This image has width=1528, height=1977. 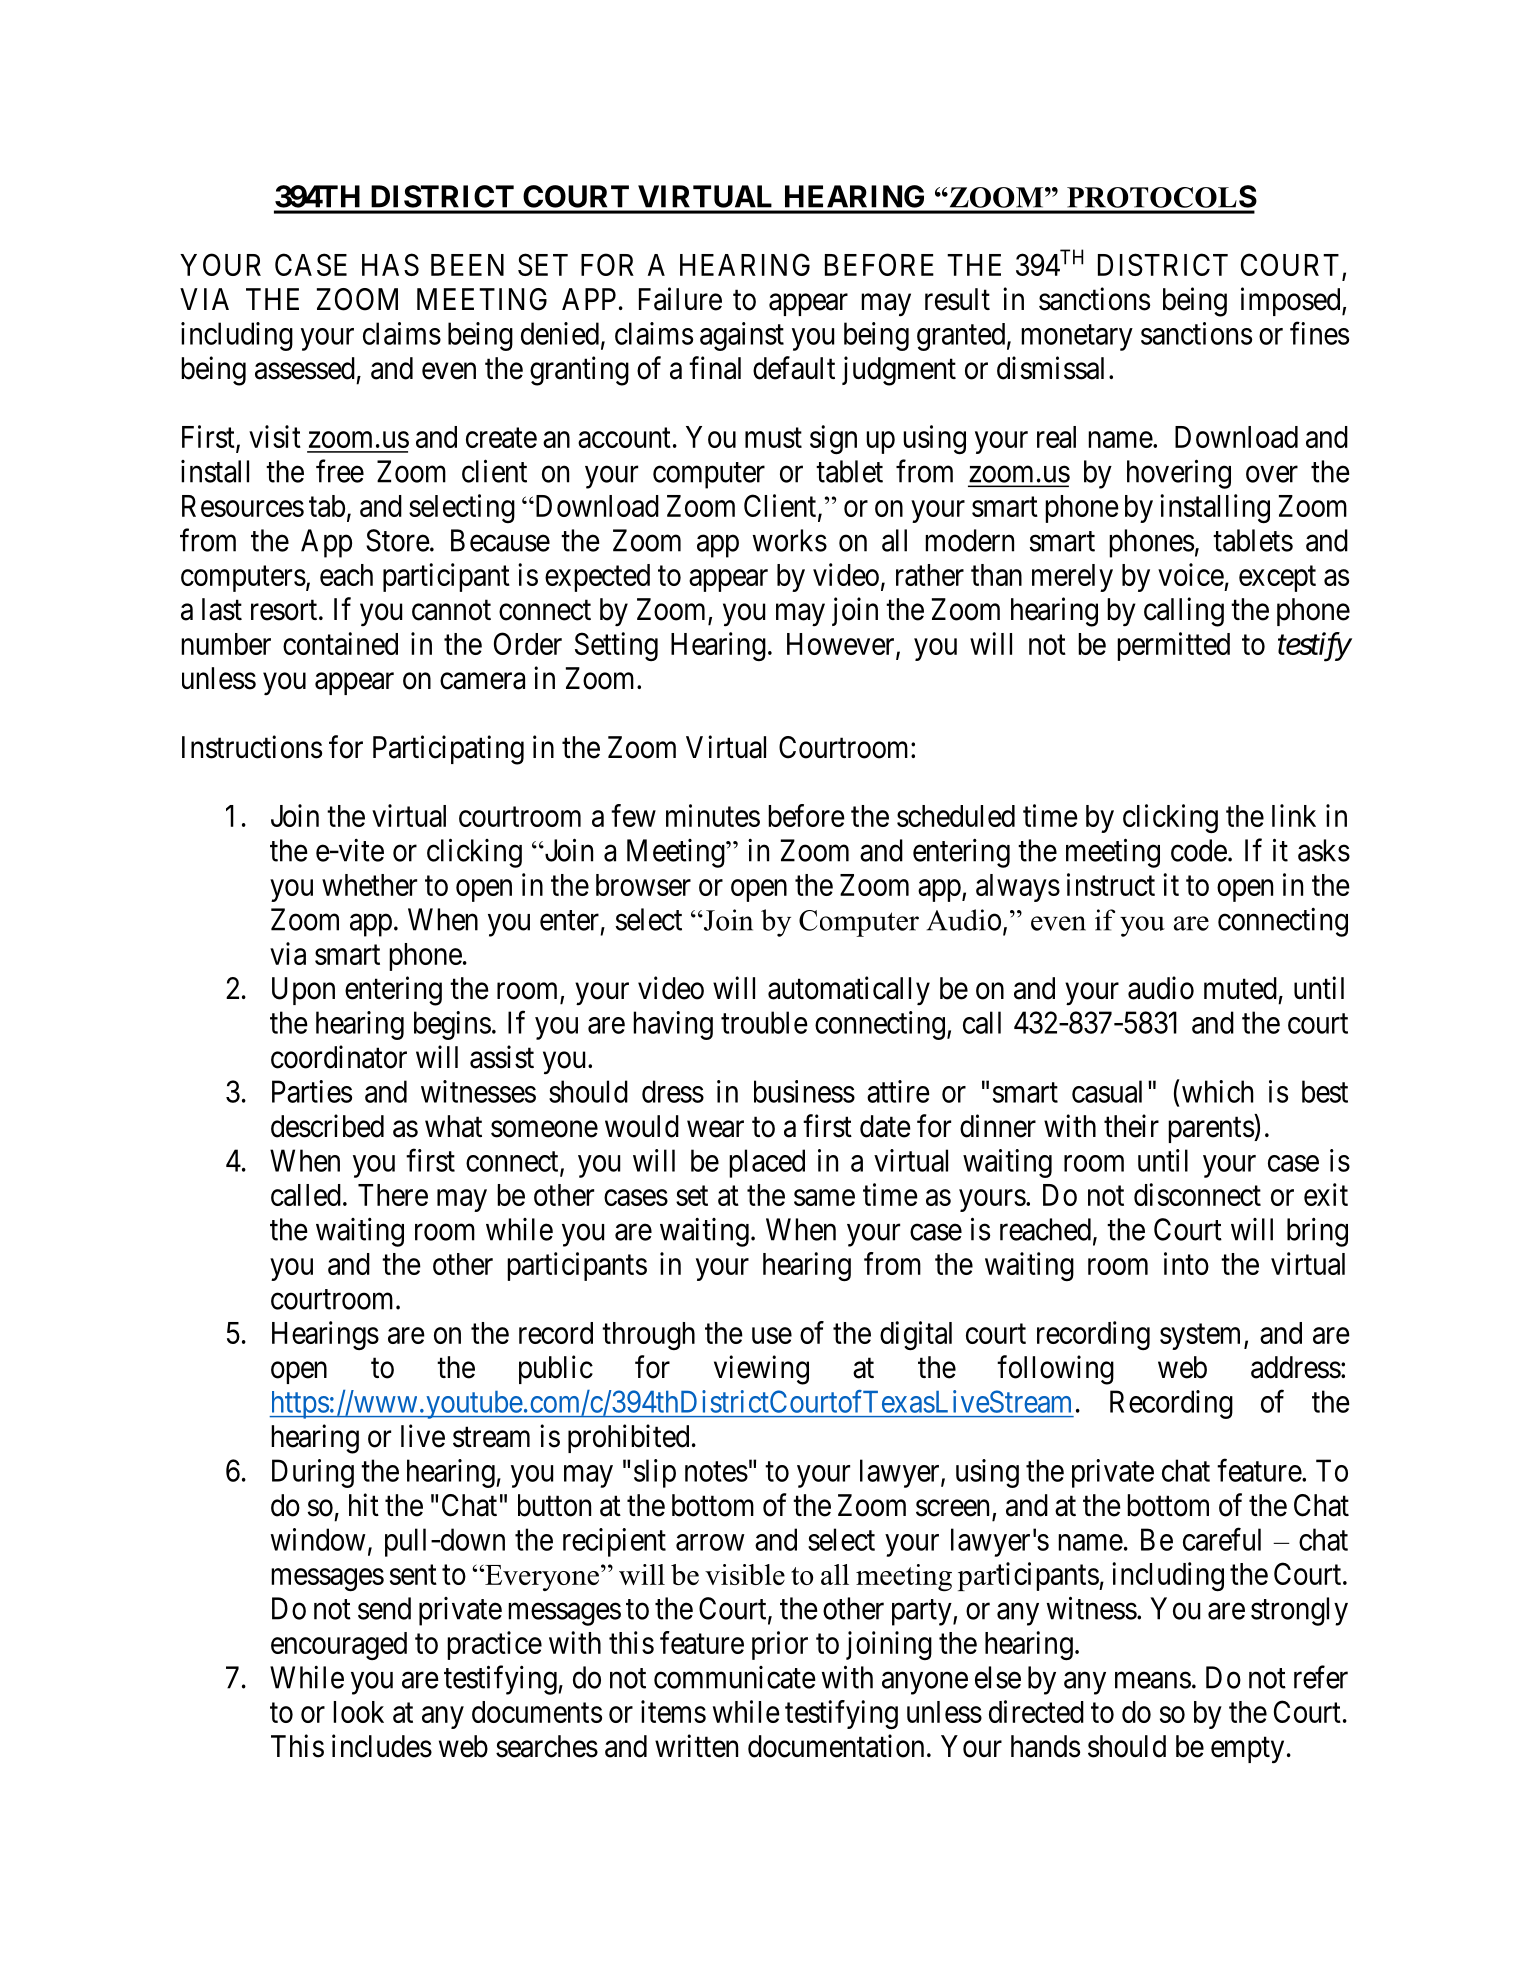 What do you see at coordinates (1247, 1750) in the image?
I see `empty` at bounding box center [1247, 1750].
